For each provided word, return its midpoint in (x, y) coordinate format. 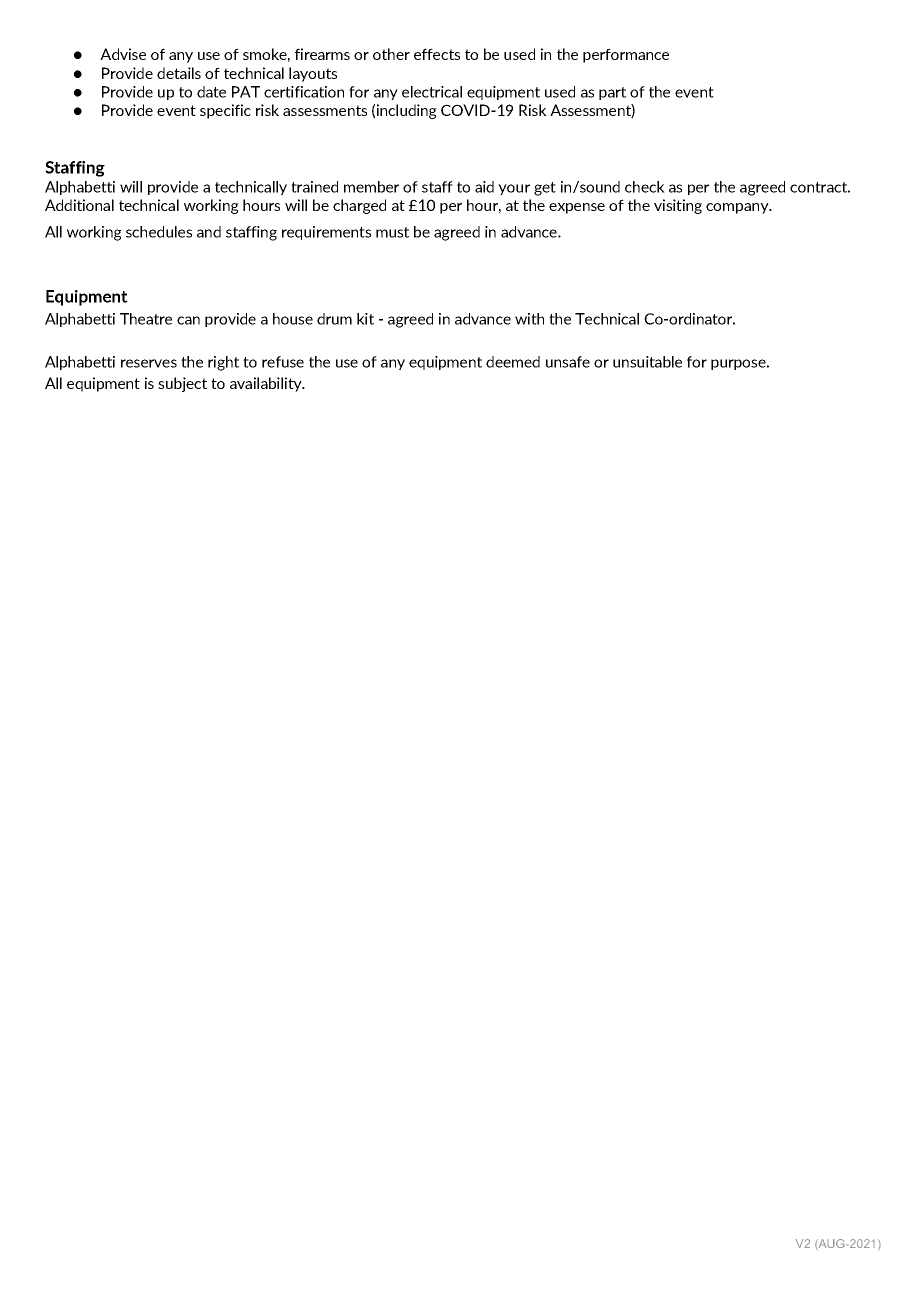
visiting (678, 206)
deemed (513, 362)
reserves (149, 363)
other (391, 54)
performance (626, 55)
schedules (159, 232)
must (392, 232)
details (179, 73)
